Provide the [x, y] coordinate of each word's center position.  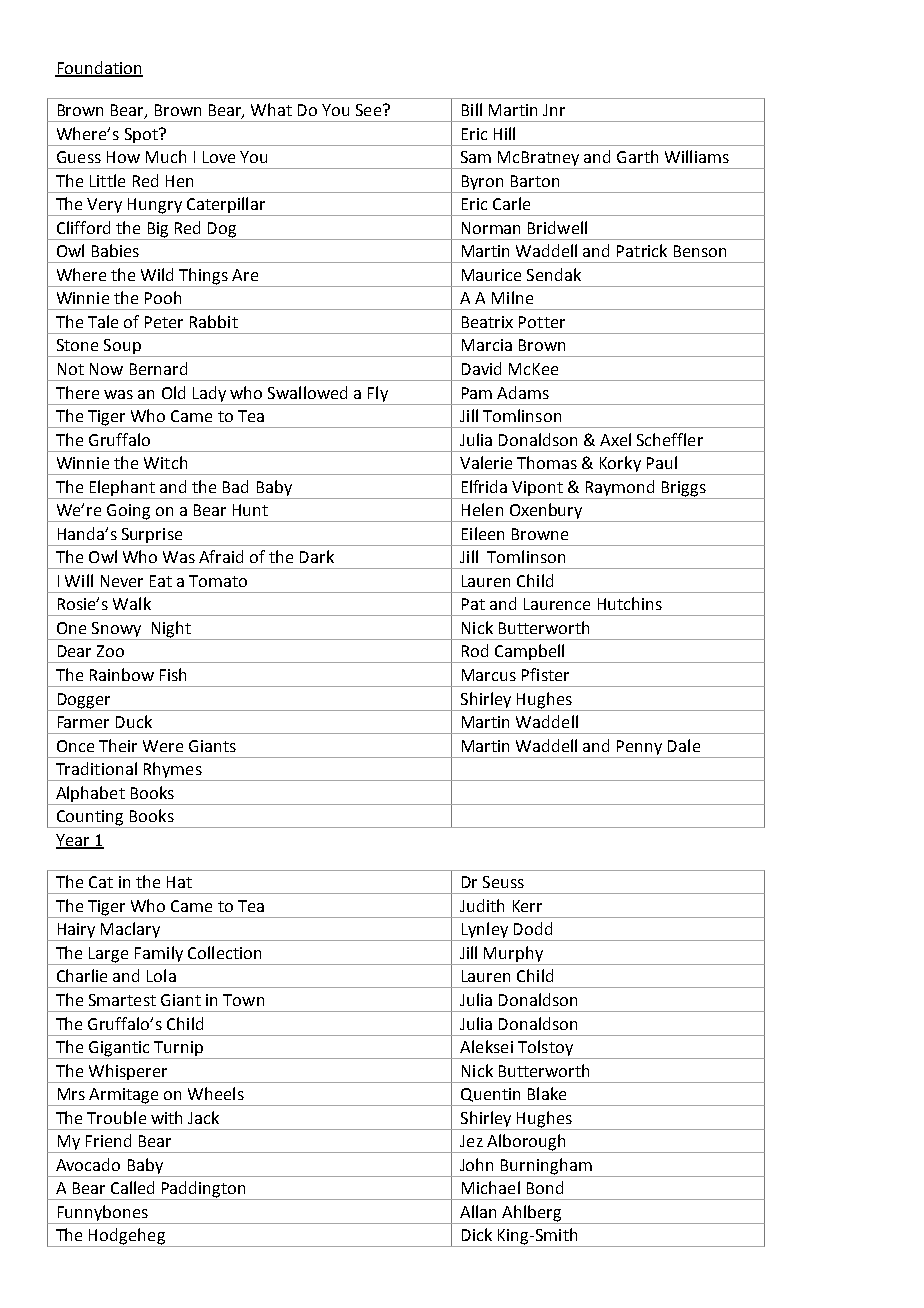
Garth [637, 156]
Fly [378, 394]
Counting [90, 819]
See [368, 110]
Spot [142, 135]
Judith [482, 905]
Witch [165, 462]
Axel [615, 439]
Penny [639, 747]
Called [132, 1187]
